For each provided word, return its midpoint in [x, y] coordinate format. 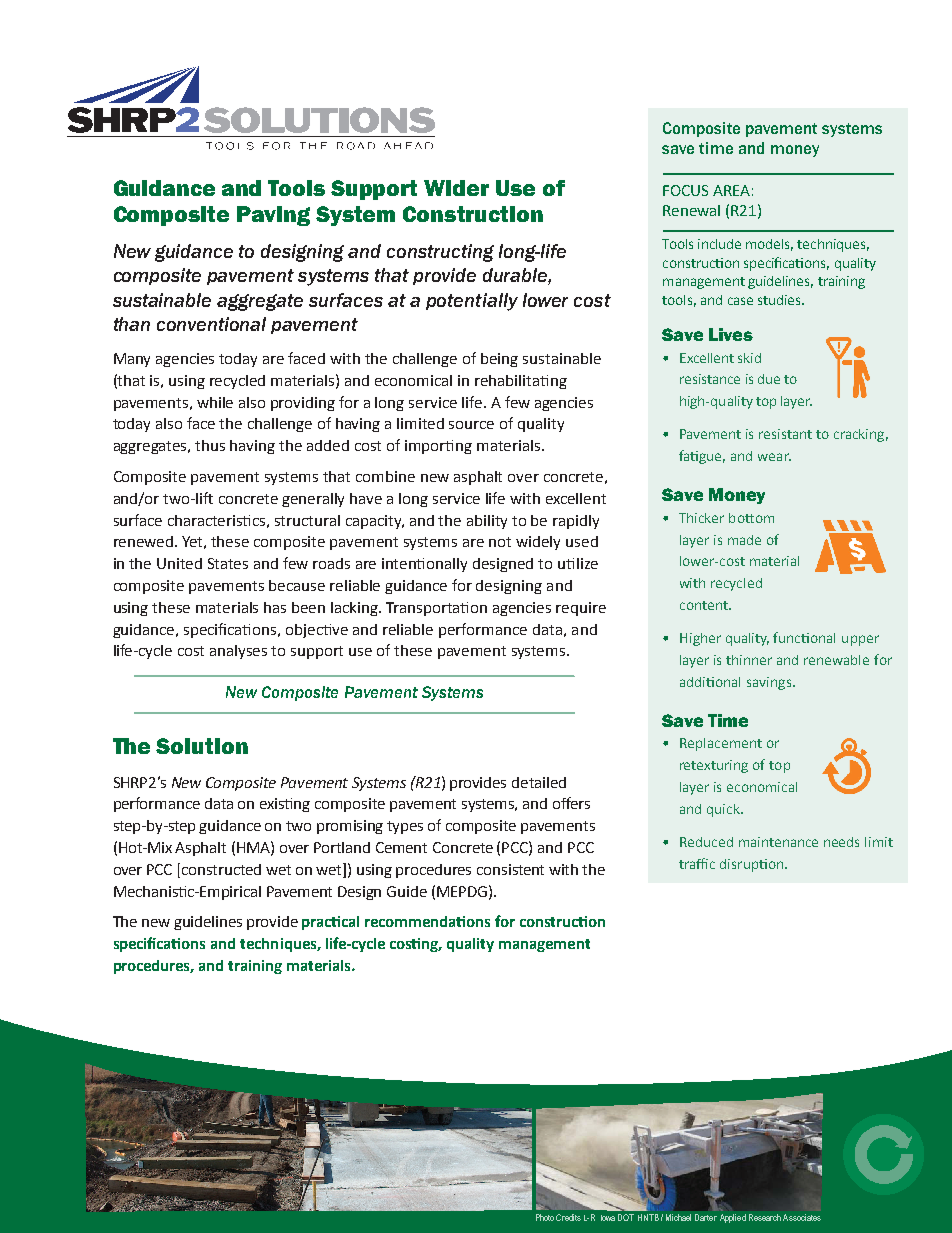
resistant [785, 434]
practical [330, 923]
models [769, 245]
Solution [202, 746]
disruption [753, 865]
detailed [539, 782]
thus [210, 445]
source [471, 425]
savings [770, 683]
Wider [456, 188]
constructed [221, 869]
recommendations [427, 921]
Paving [273, 216]
